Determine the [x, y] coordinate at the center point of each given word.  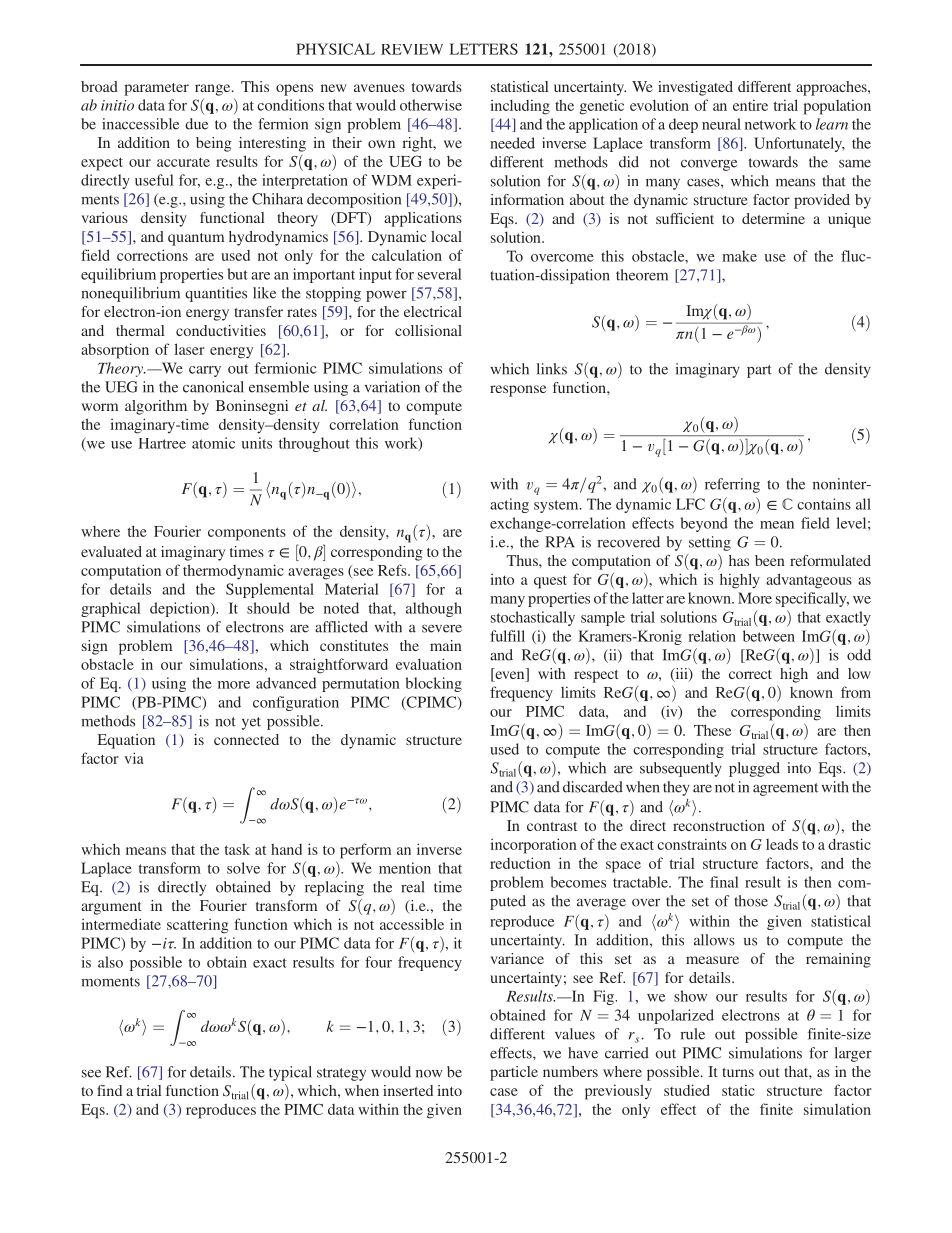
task [237, 849]
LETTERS [484, 49]
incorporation [534, 846]
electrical [433, 311]
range [214, 90]
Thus [523, 560]
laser [189, 349]
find [109, 1090]
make [739, 256]
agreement [785, 789]
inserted [408, 1090]
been [770, 560]
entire [750, 105]
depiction [181, 609]
